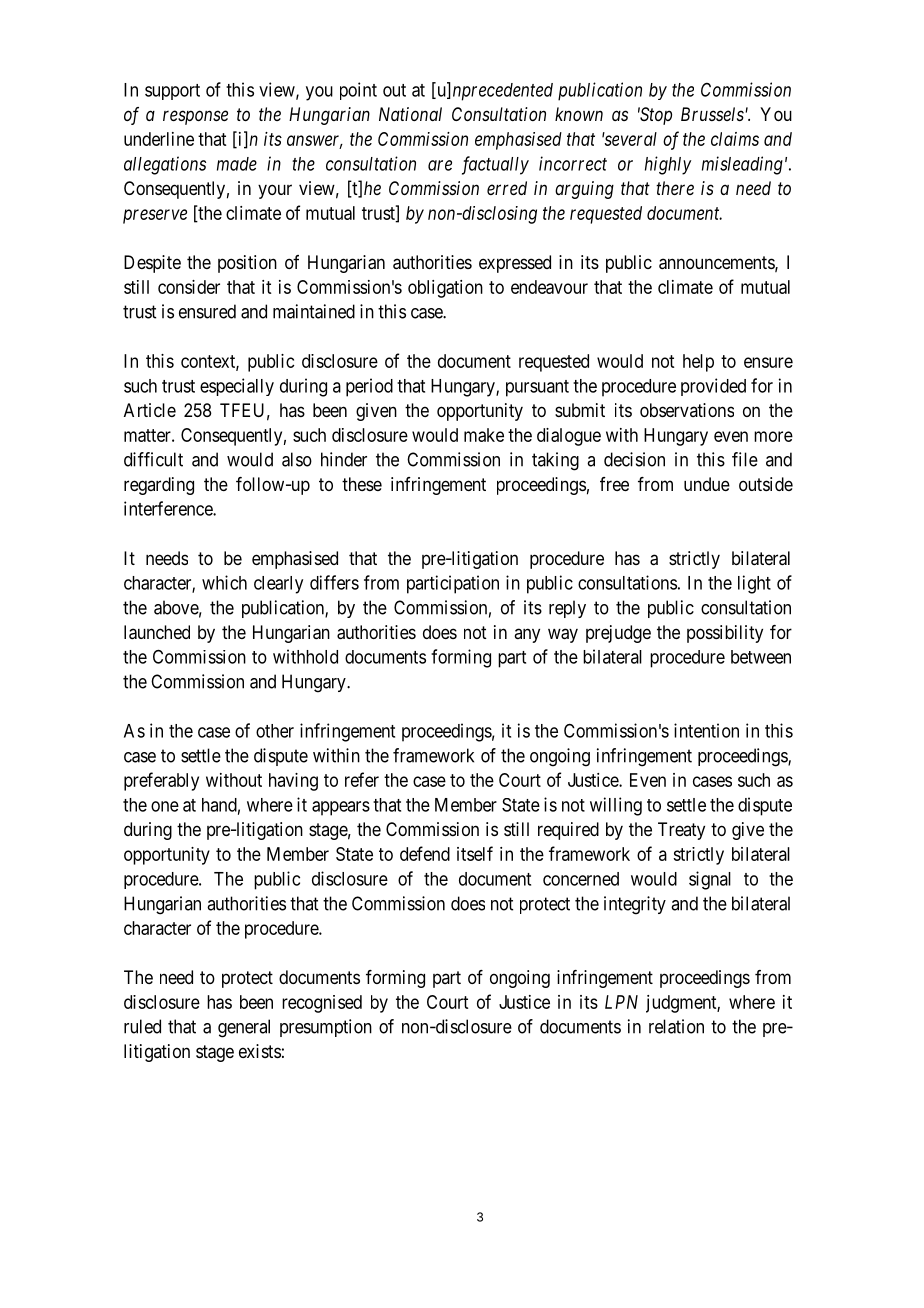  What do you see at coordinates (713, 114) in the page?
I see `Brussels` at bounding box center [713, 114].
